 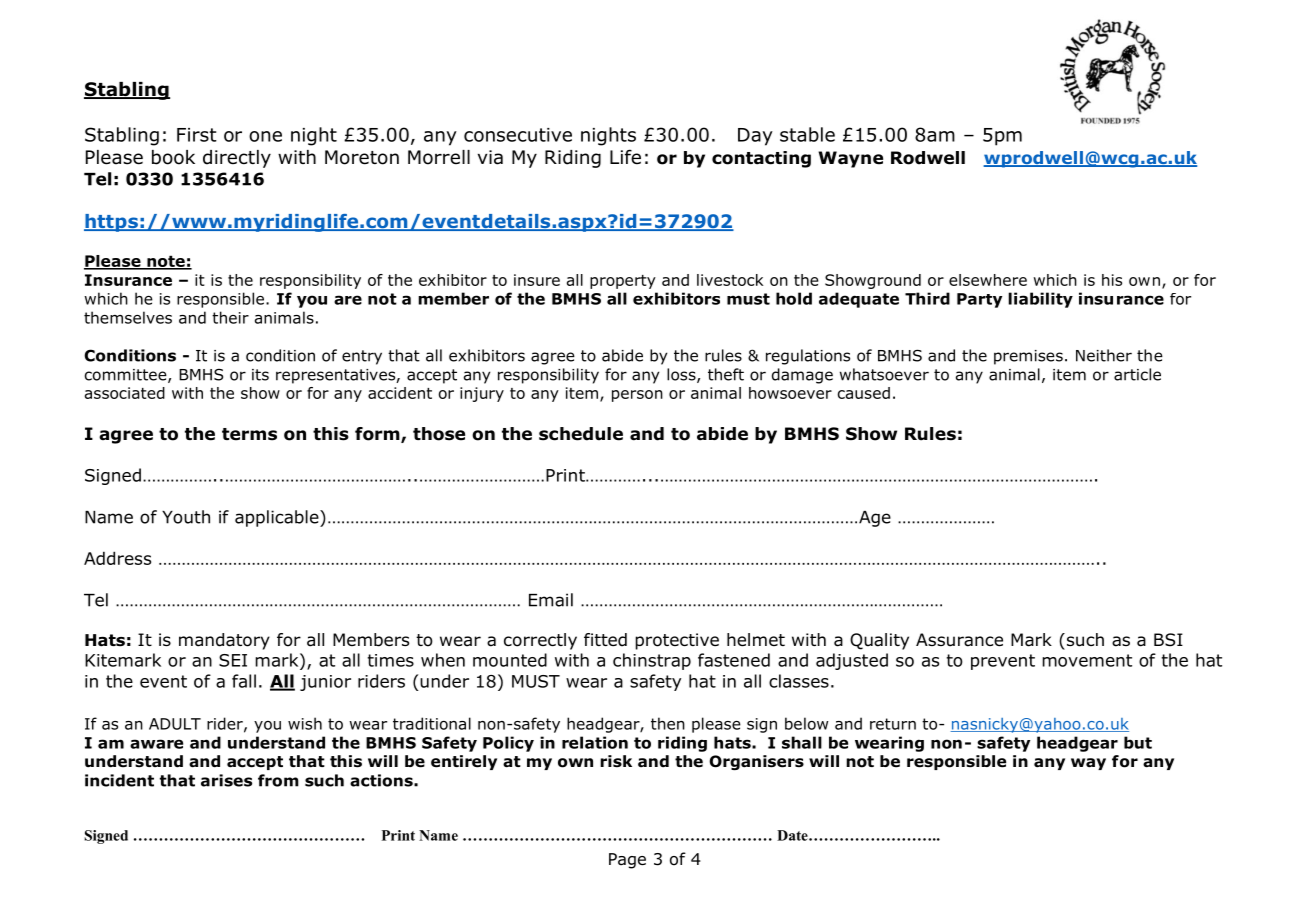 I want to click on contacting, so click(x=761, y=159).
